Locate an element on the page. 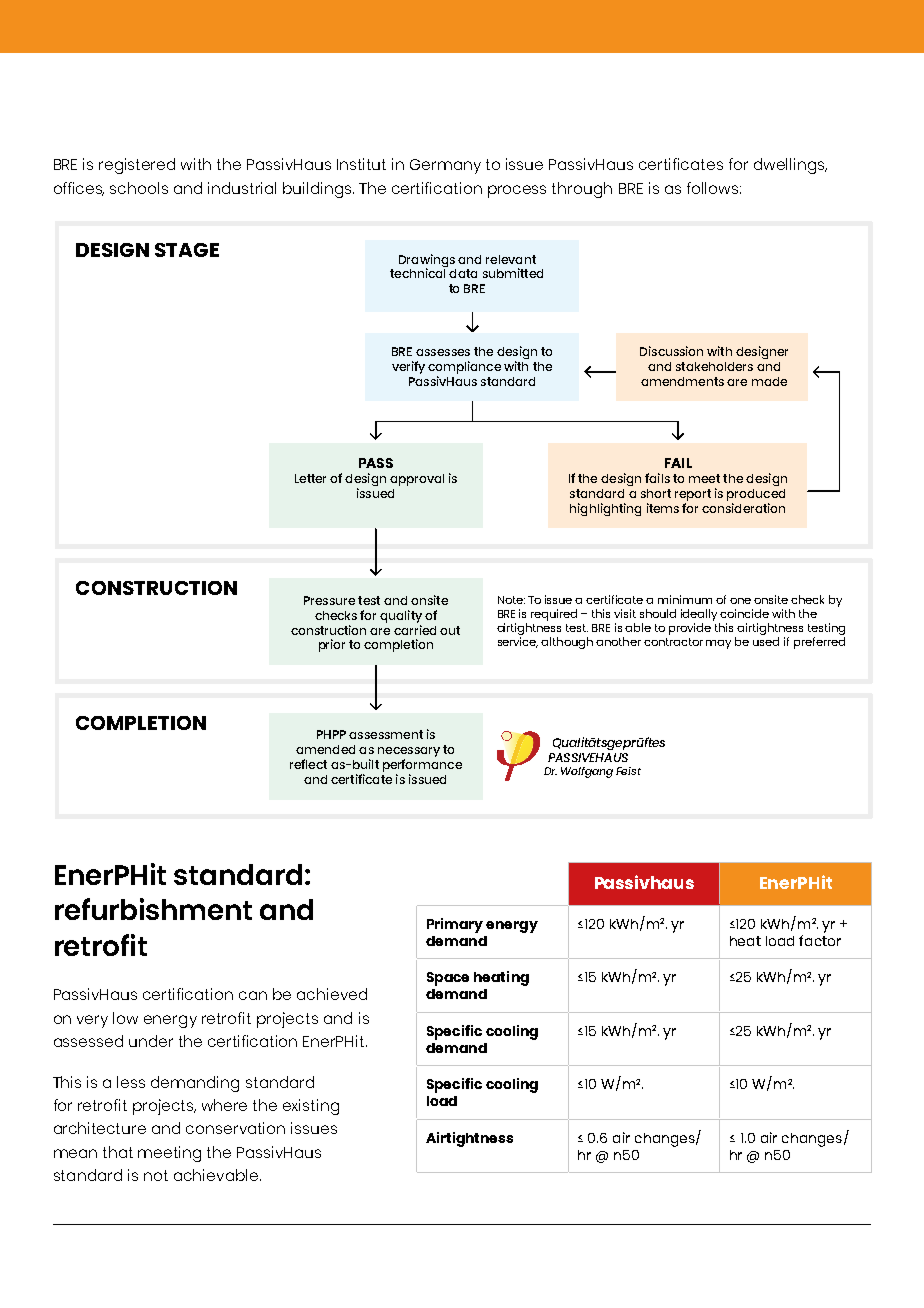  that is located at coordinates (118, 1152).
